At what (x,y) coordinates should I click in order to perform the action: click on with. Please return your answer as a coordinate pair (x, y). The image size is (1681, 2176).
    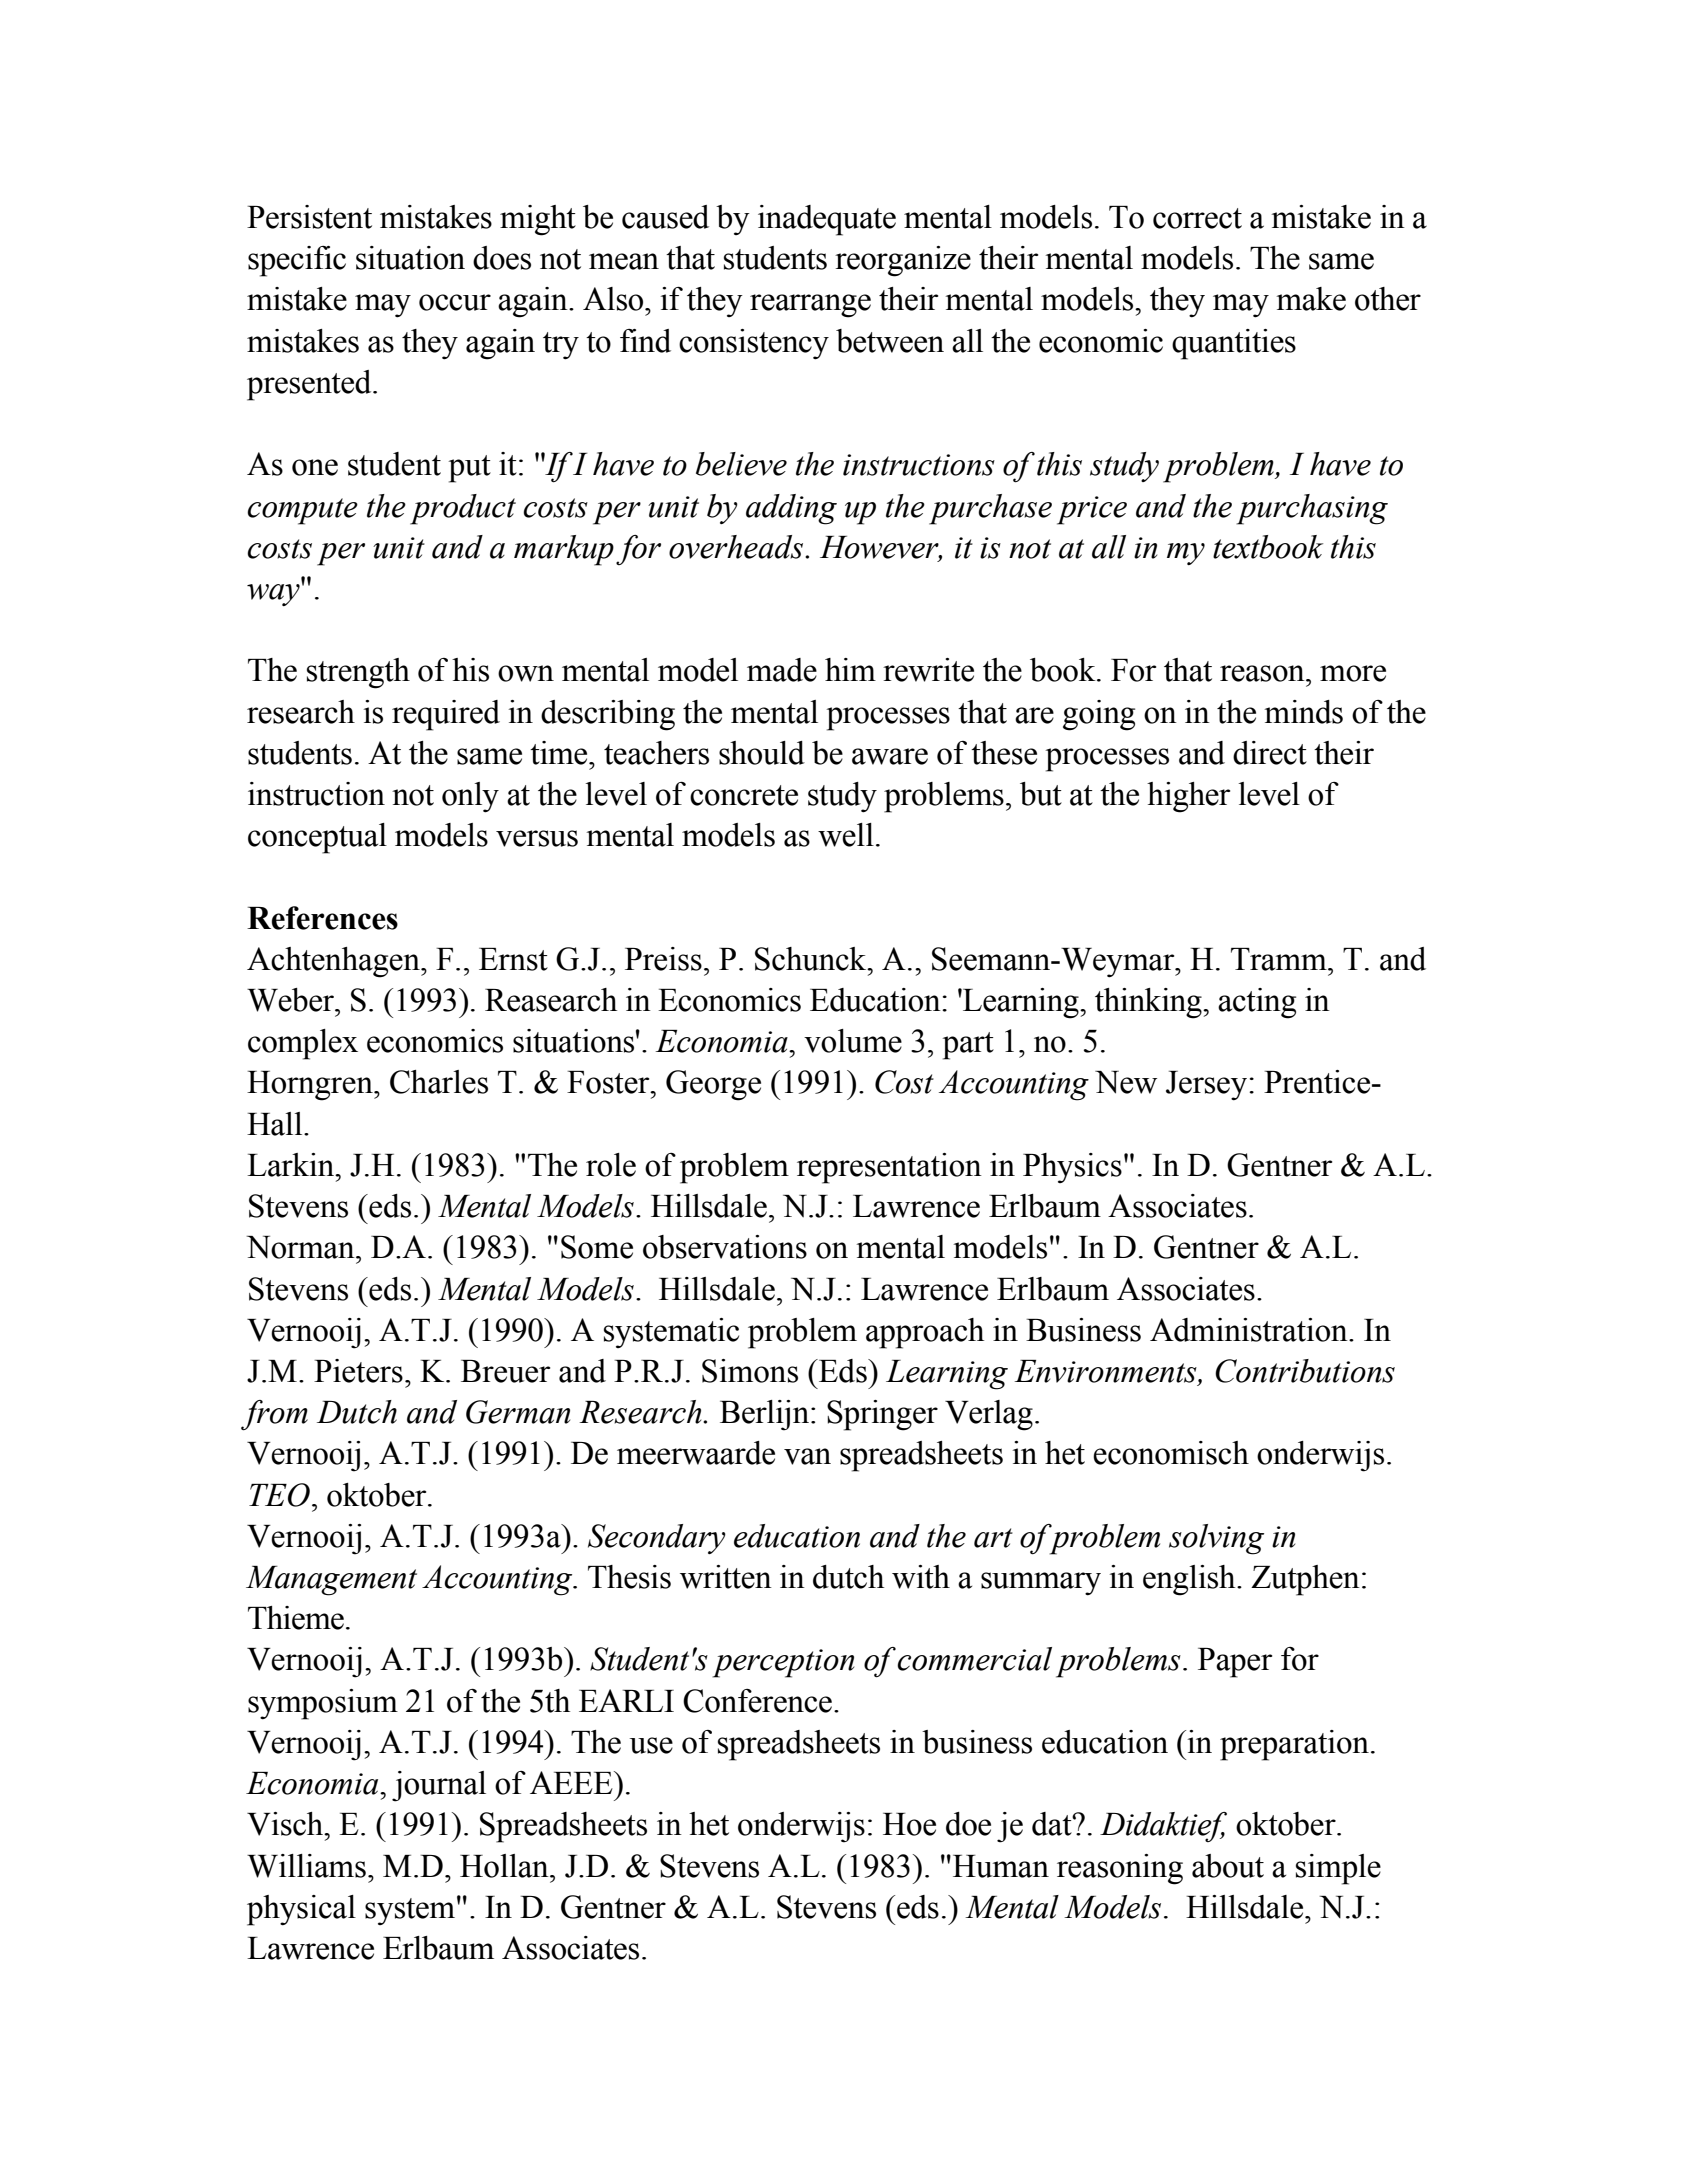
    Looking at the image, I should click on (921, 1577).
